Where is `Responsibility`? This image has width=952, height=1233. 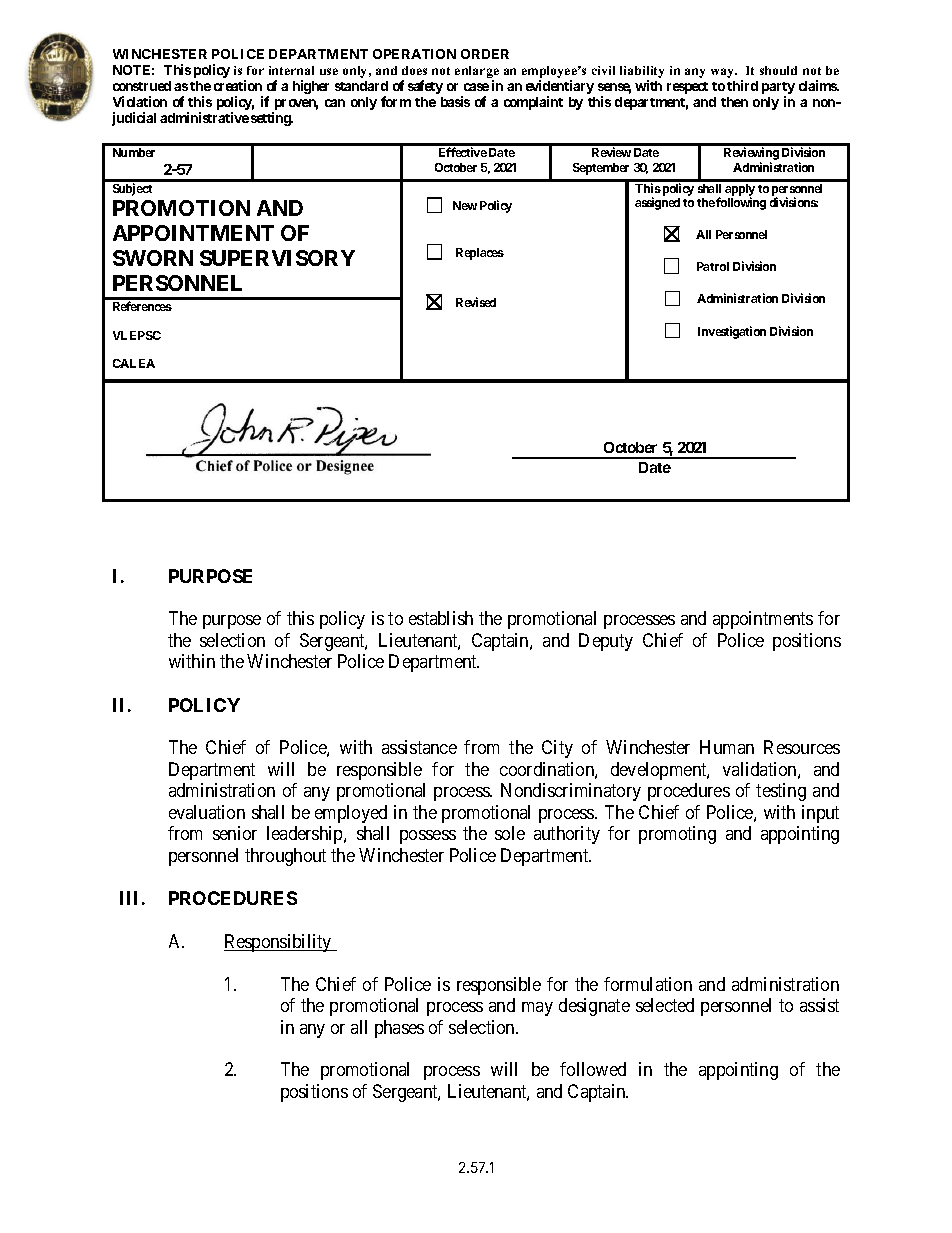 Responsibility is located at coordinates (279, 943).
